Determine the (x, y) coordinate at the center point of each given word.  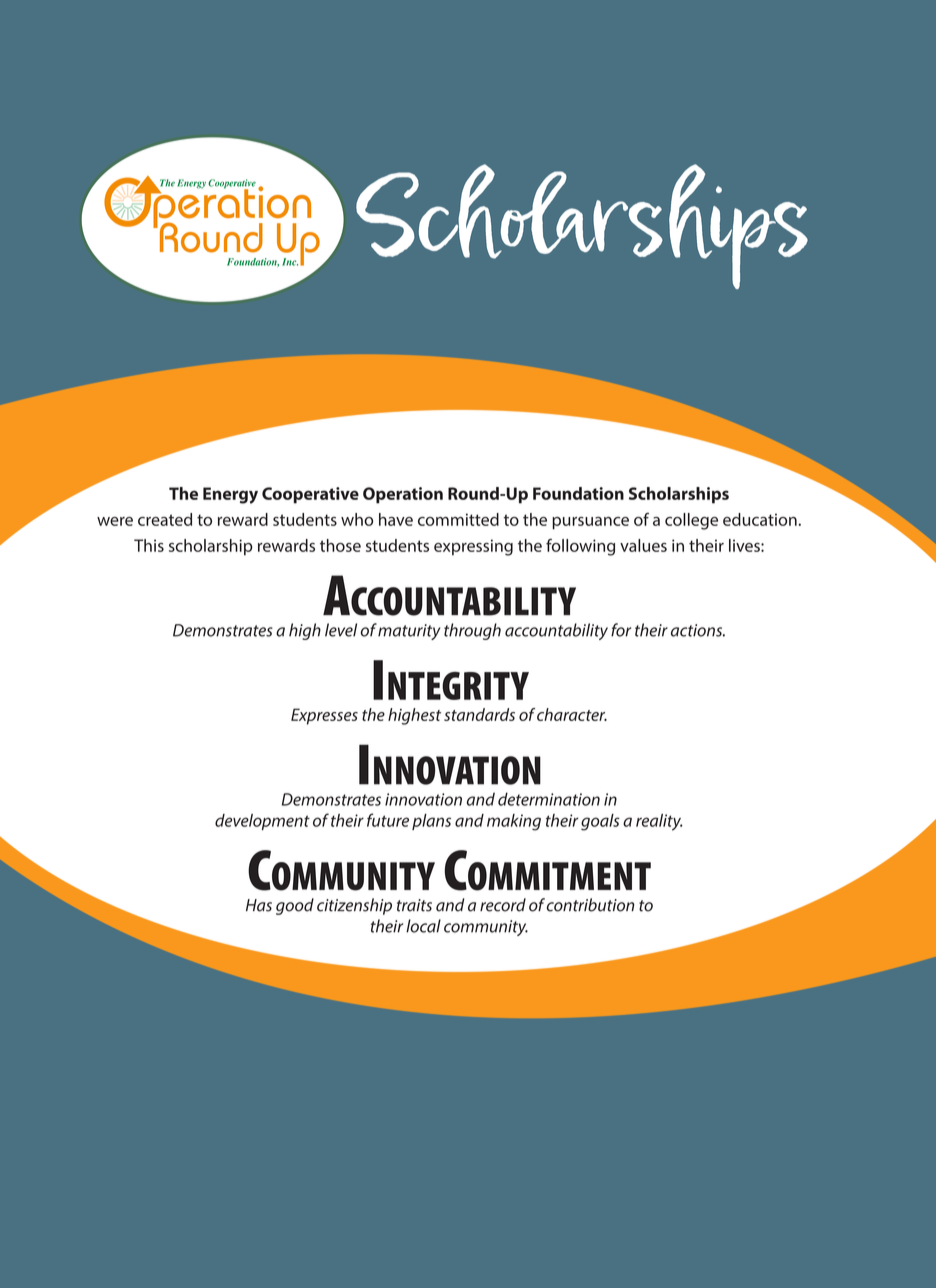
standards (479, 714)
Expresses (324, 716)
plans (431, 822)
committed (458, 519)
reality (659, 822)
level (341, 630)
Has (259, 905)
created (165, 519)
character (572, 714)
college (691, 521)
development (262, 822)
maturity (409, 632)
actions (698, 630)
